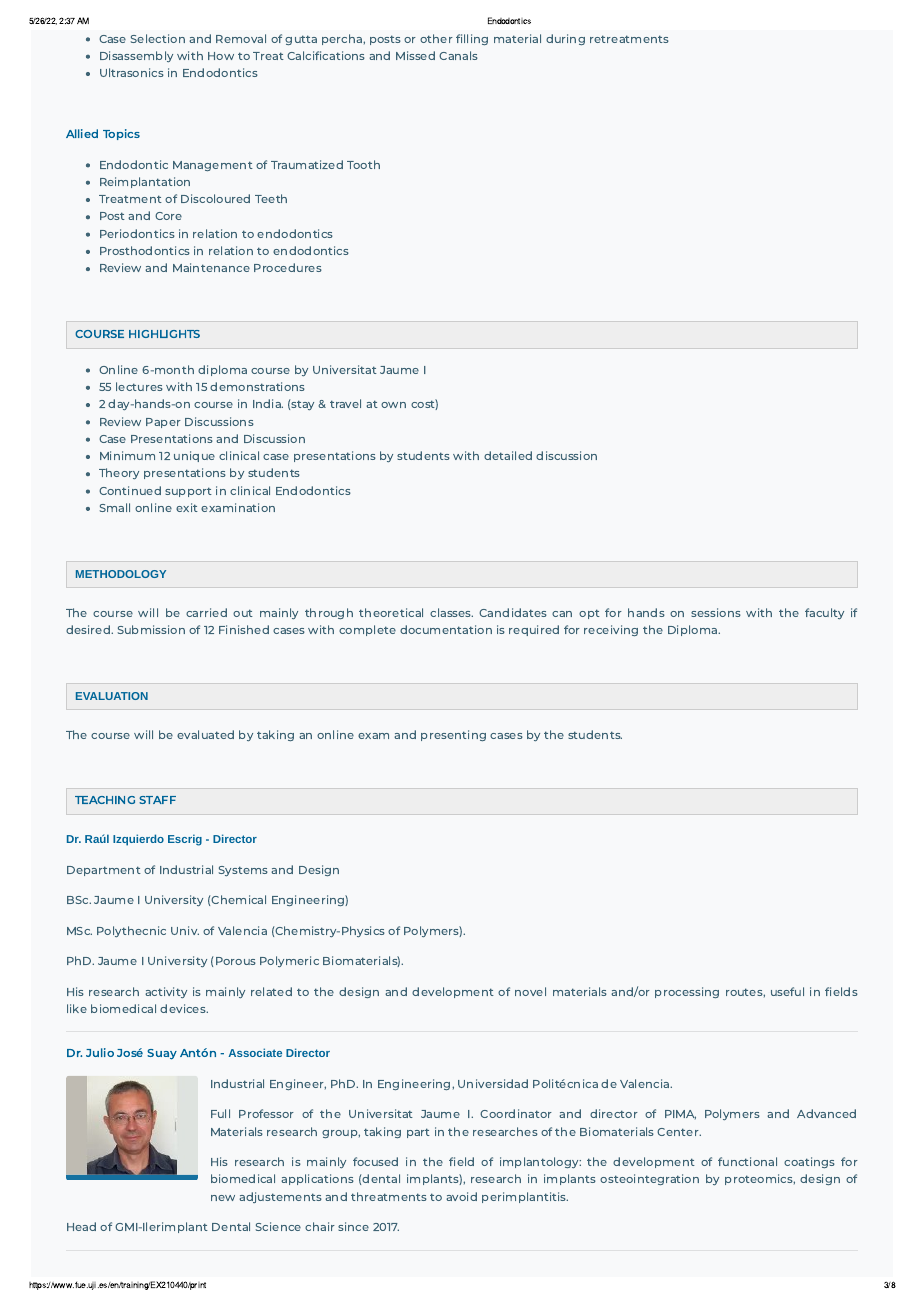  What do you see at coordinates (787, 991) in the document?
I see `useful` at bounding box center [787, 991].
